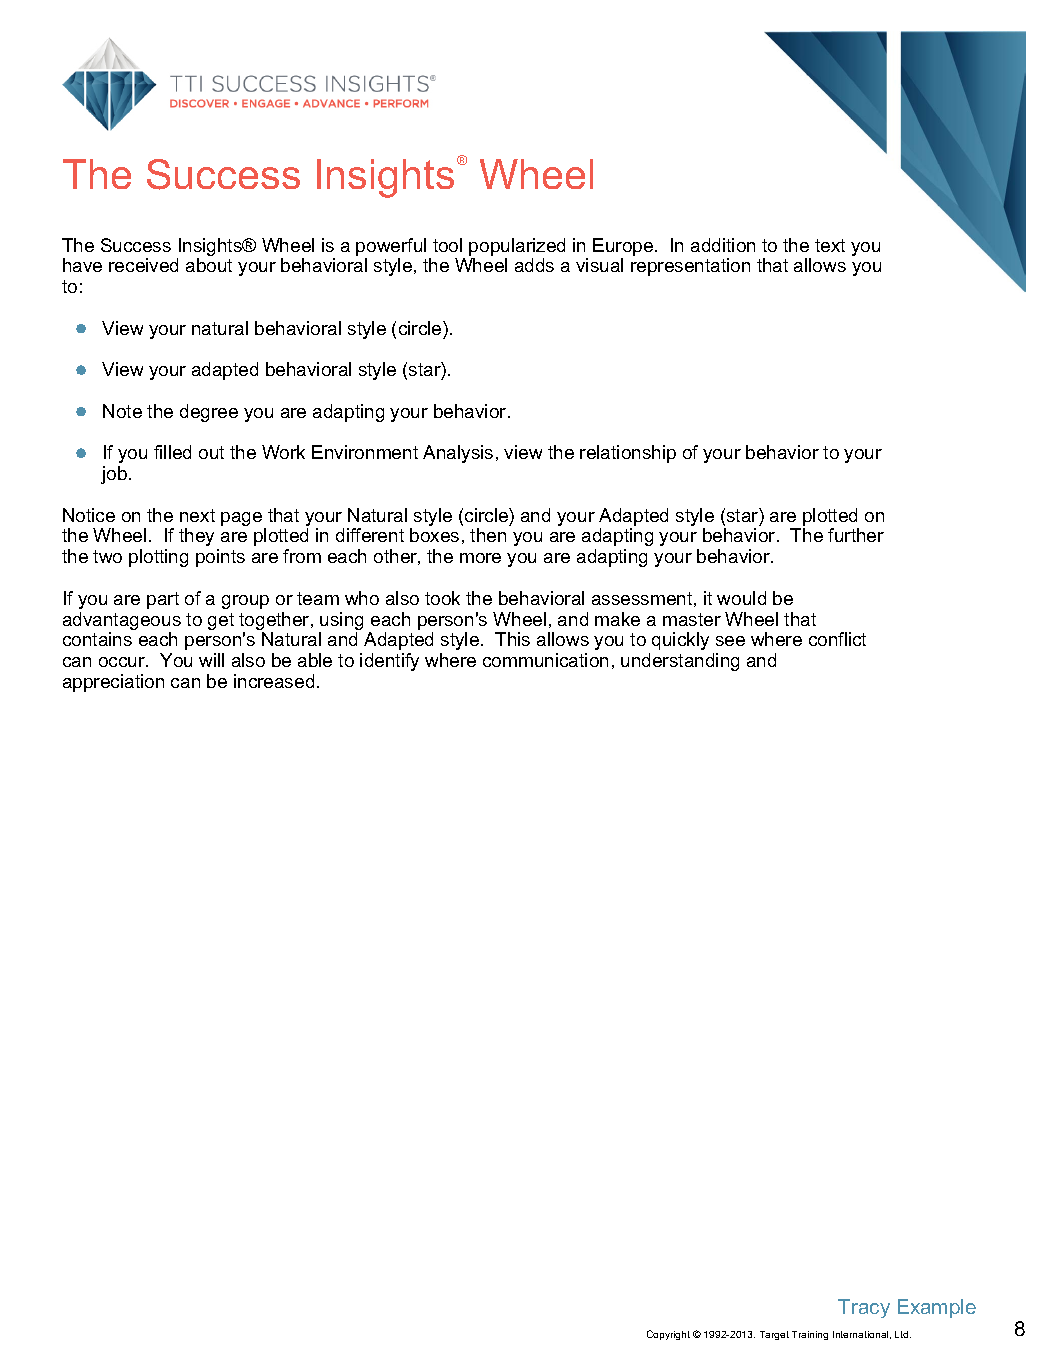 Image resolution: width=1057 pixels, height=1368 pixels. Describe the element at coordinates (837, 639) in the page. I see `conflict` at that location.
